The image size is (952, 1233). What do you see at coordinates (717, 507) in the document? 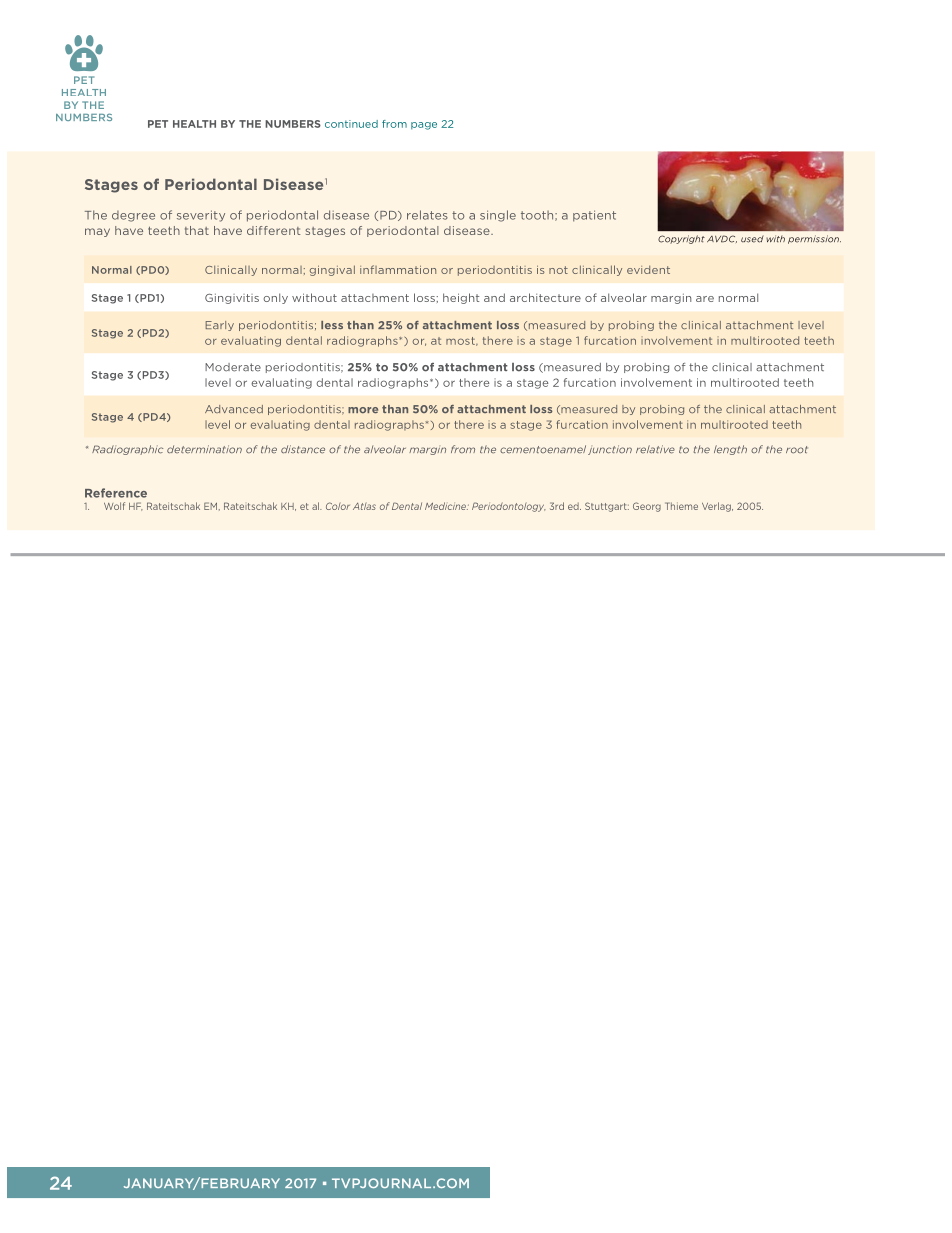
I see `Verlag` at bounding box center [717, 507].
